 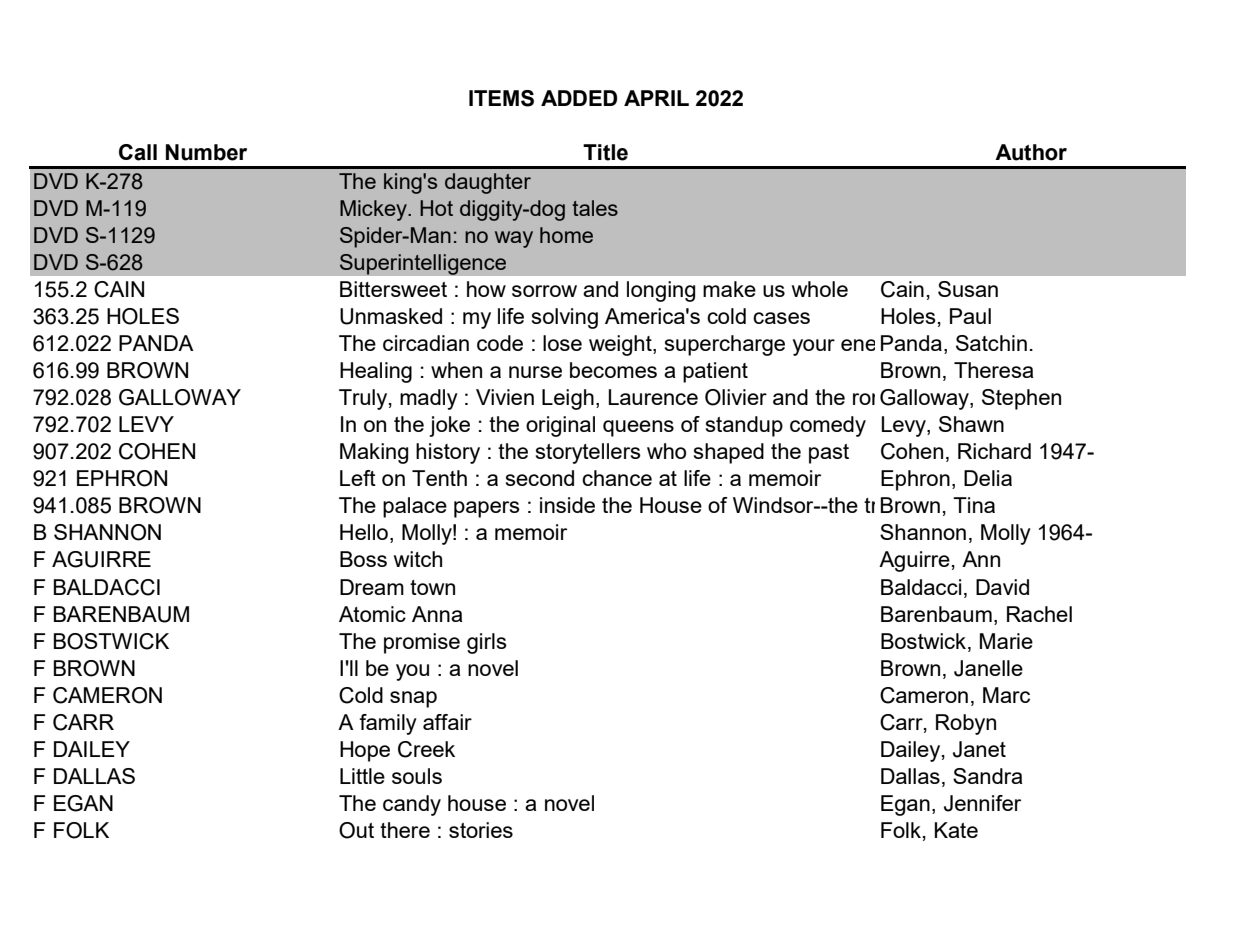 I want to click on Number, so click(x=206, y=152).
